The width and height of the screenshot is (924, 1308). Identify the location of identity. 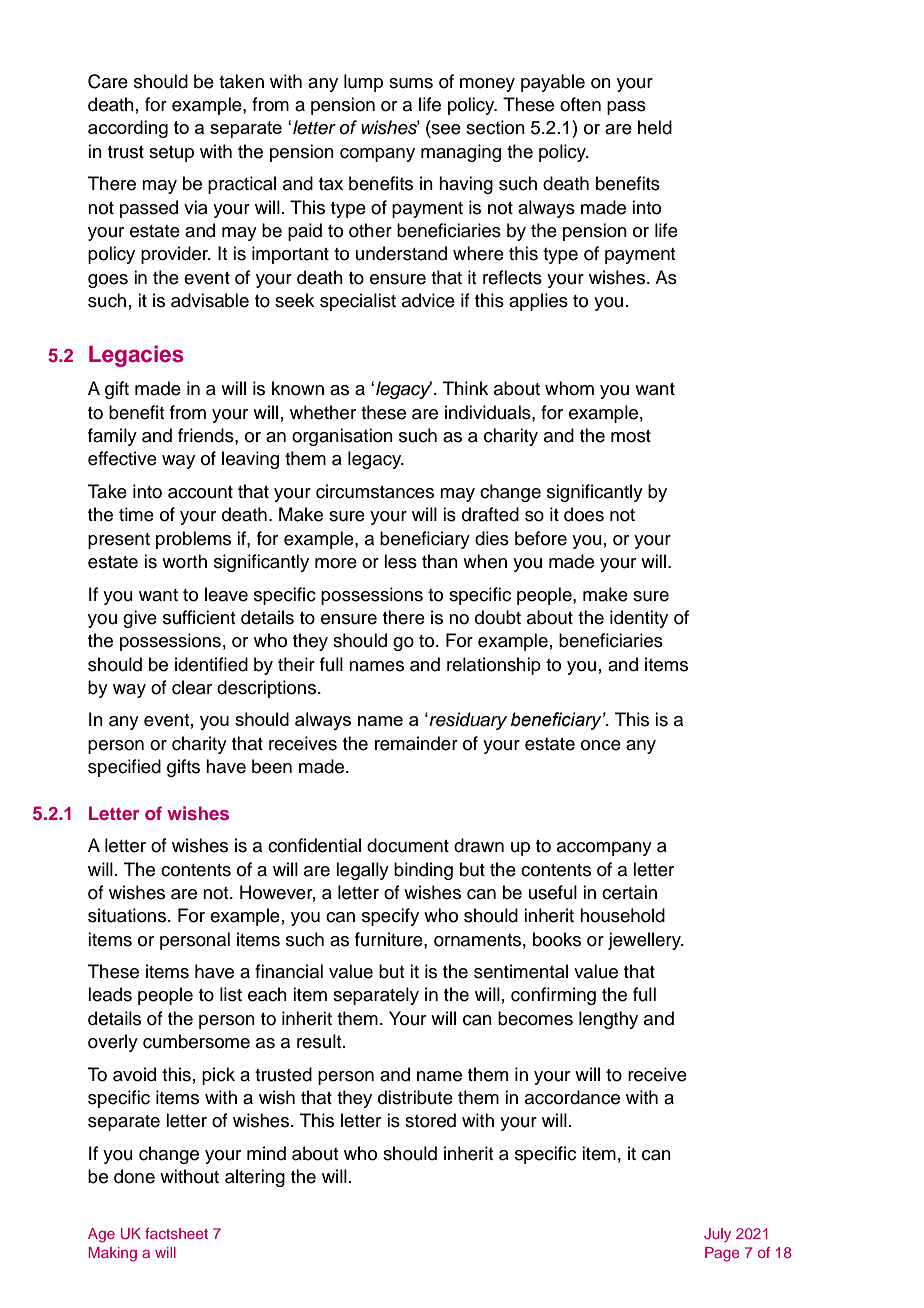
(639, 619).
